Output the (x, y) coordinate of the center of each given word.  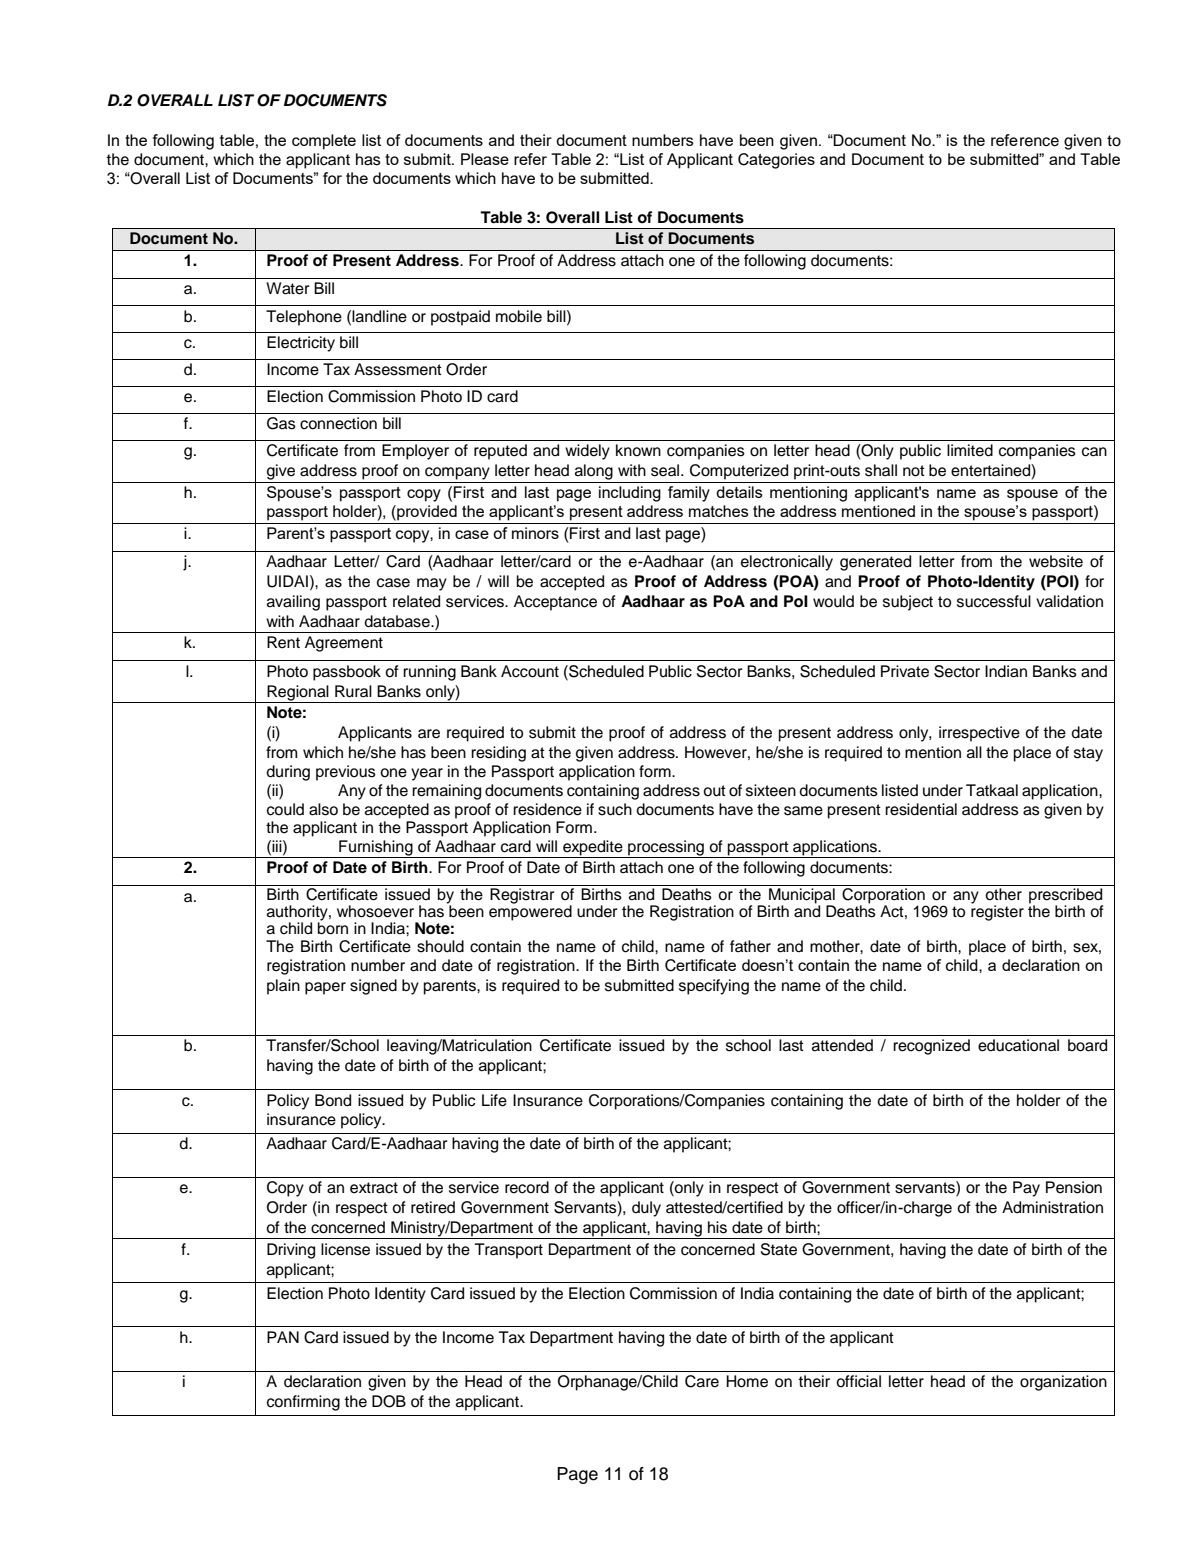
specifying (714, 987)
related (416, 601)
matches (718, 511)
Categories (776, 161)
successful (994, 601)
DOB (389, 1401)
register (997, 912)
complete (324, 142)
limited (970, 450)
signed (373, 987)
